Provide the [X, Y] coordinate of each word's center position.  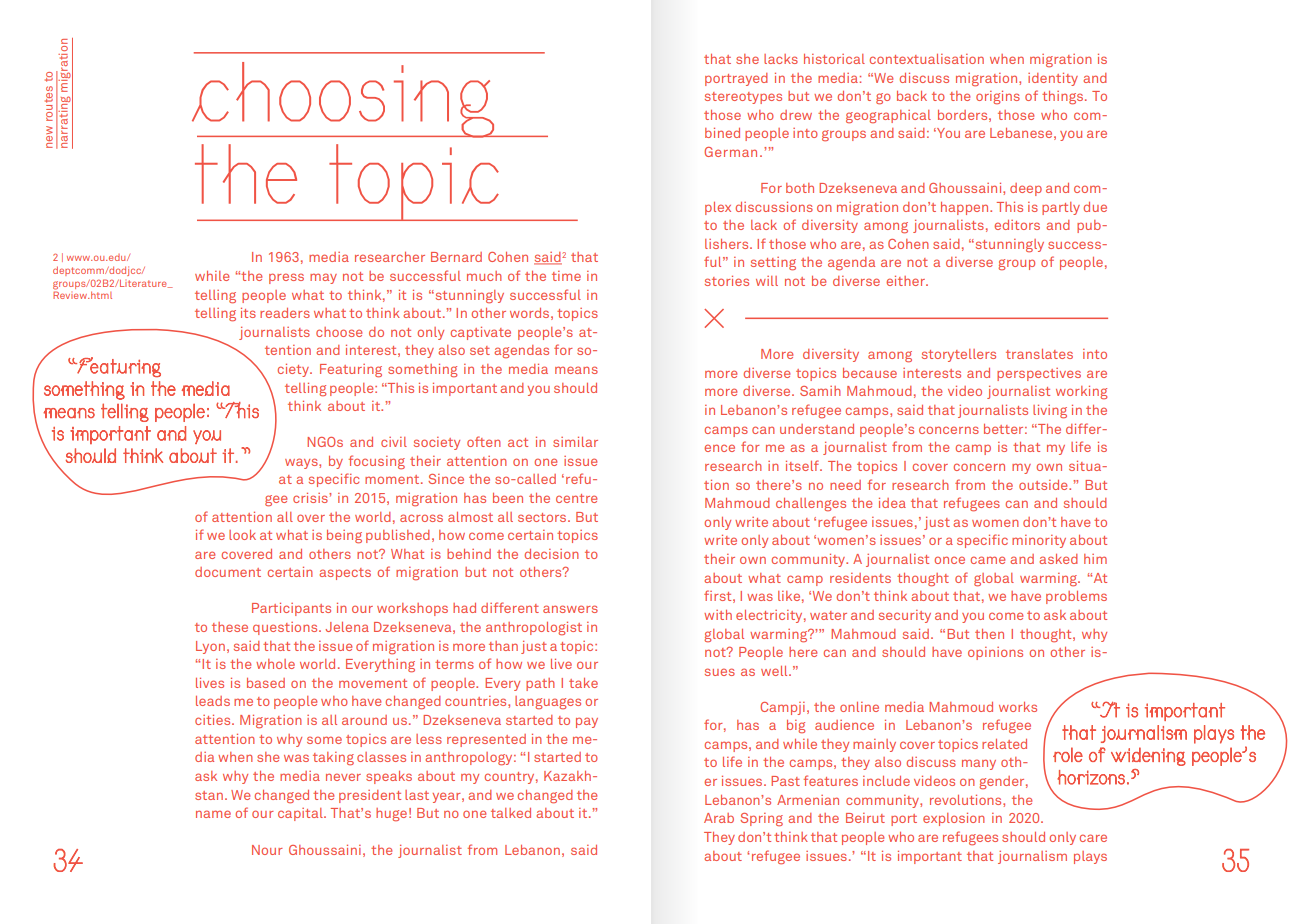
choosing [344, 100]
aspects [345, 574]
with [718, 615]
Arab [719, 818]
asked [1058, 559]
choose [339, 332]
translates [1039, 354]
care [1093, 838]
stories [727, 281]
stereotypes [743, 98]
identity [1053, 79]
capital [301, 814]
